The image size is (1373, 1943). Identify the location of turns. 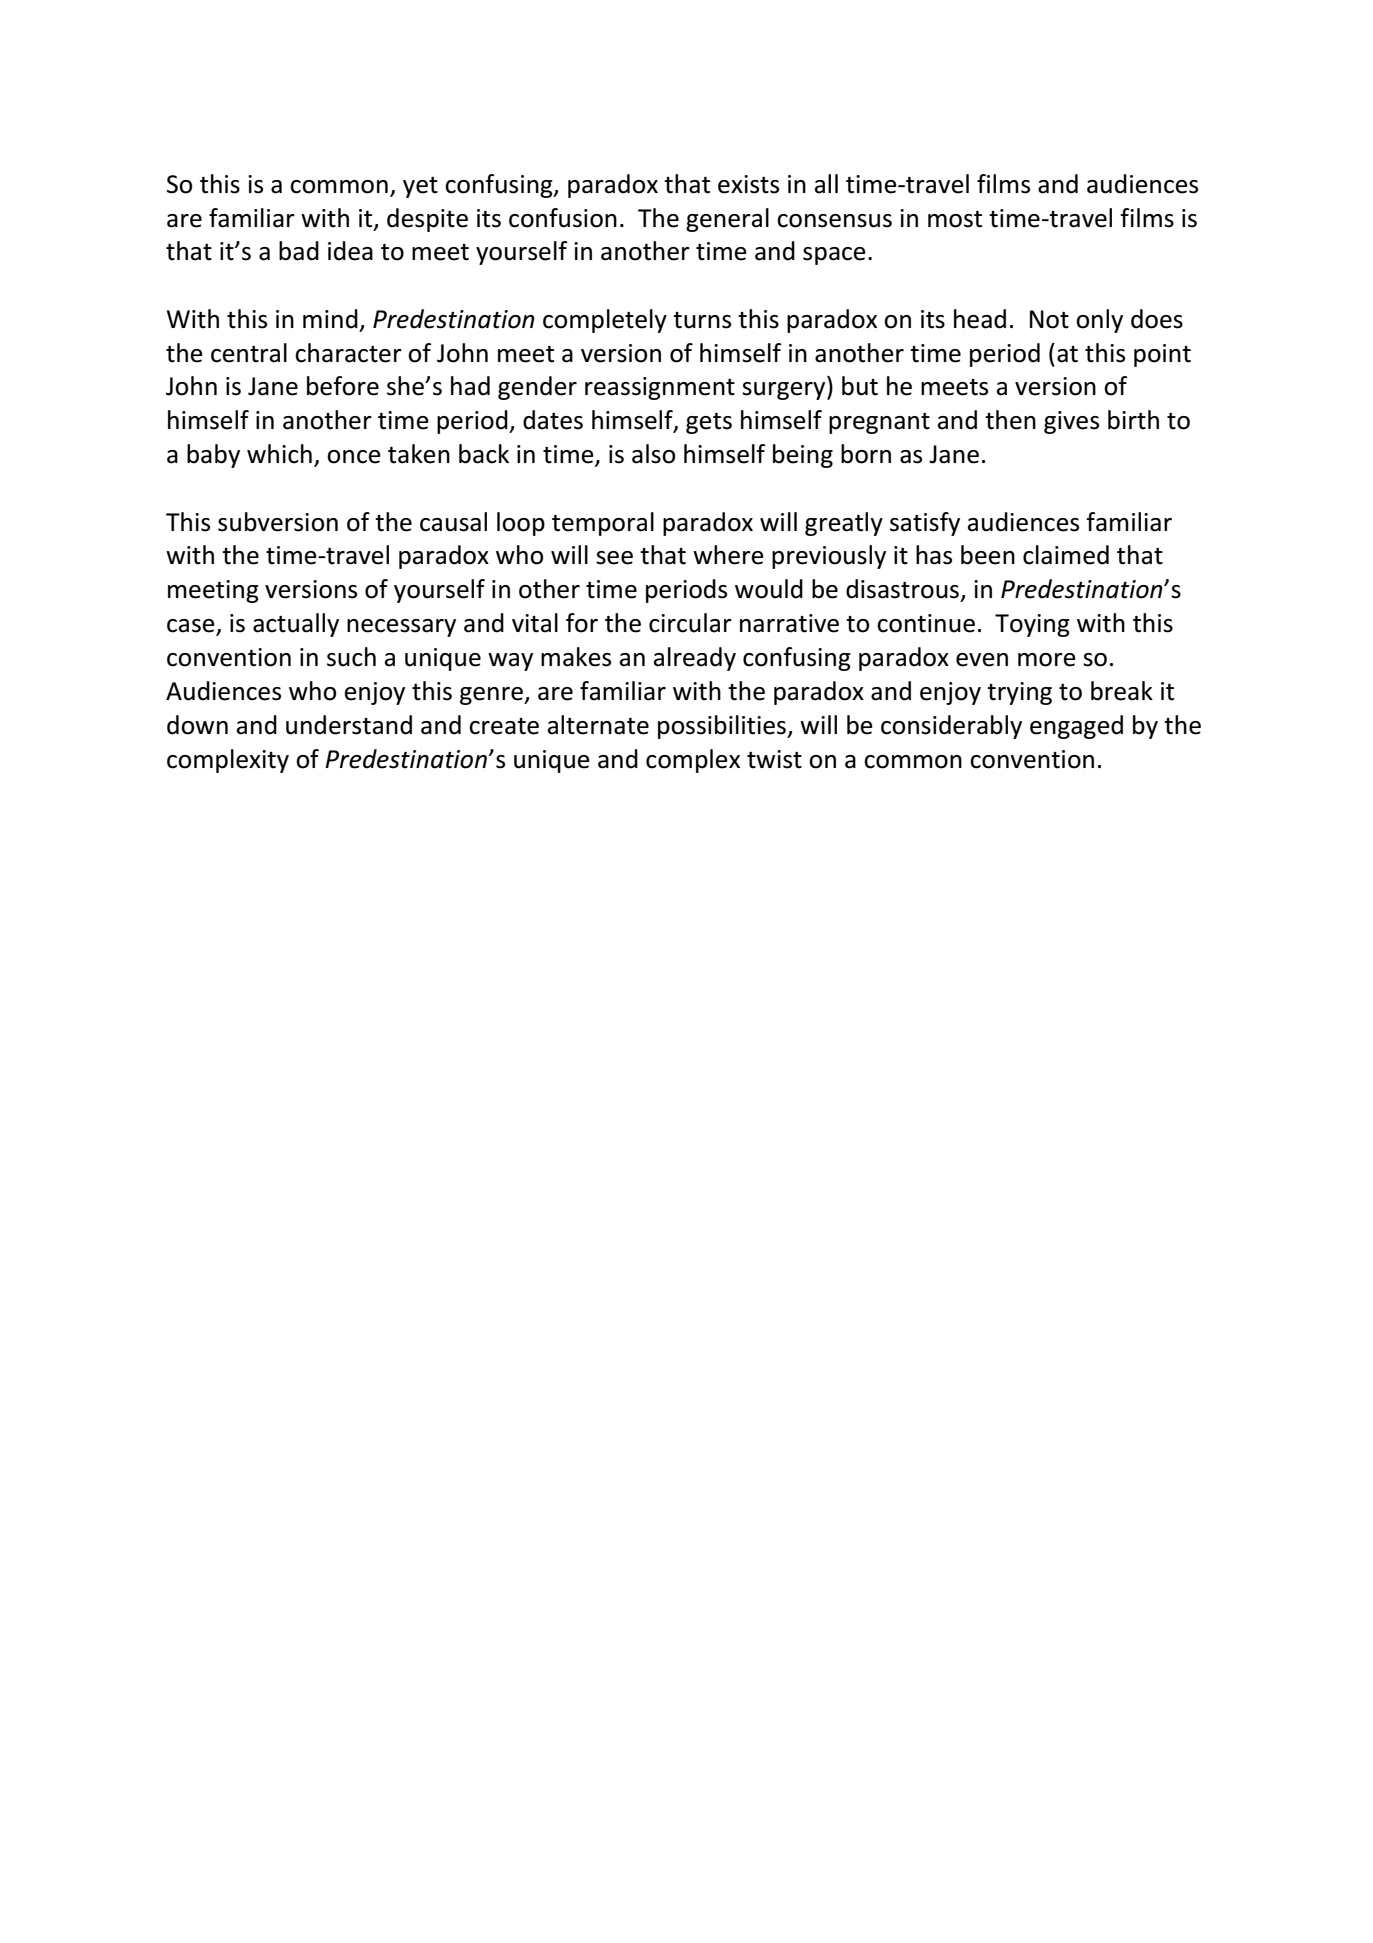
(702, 320).
